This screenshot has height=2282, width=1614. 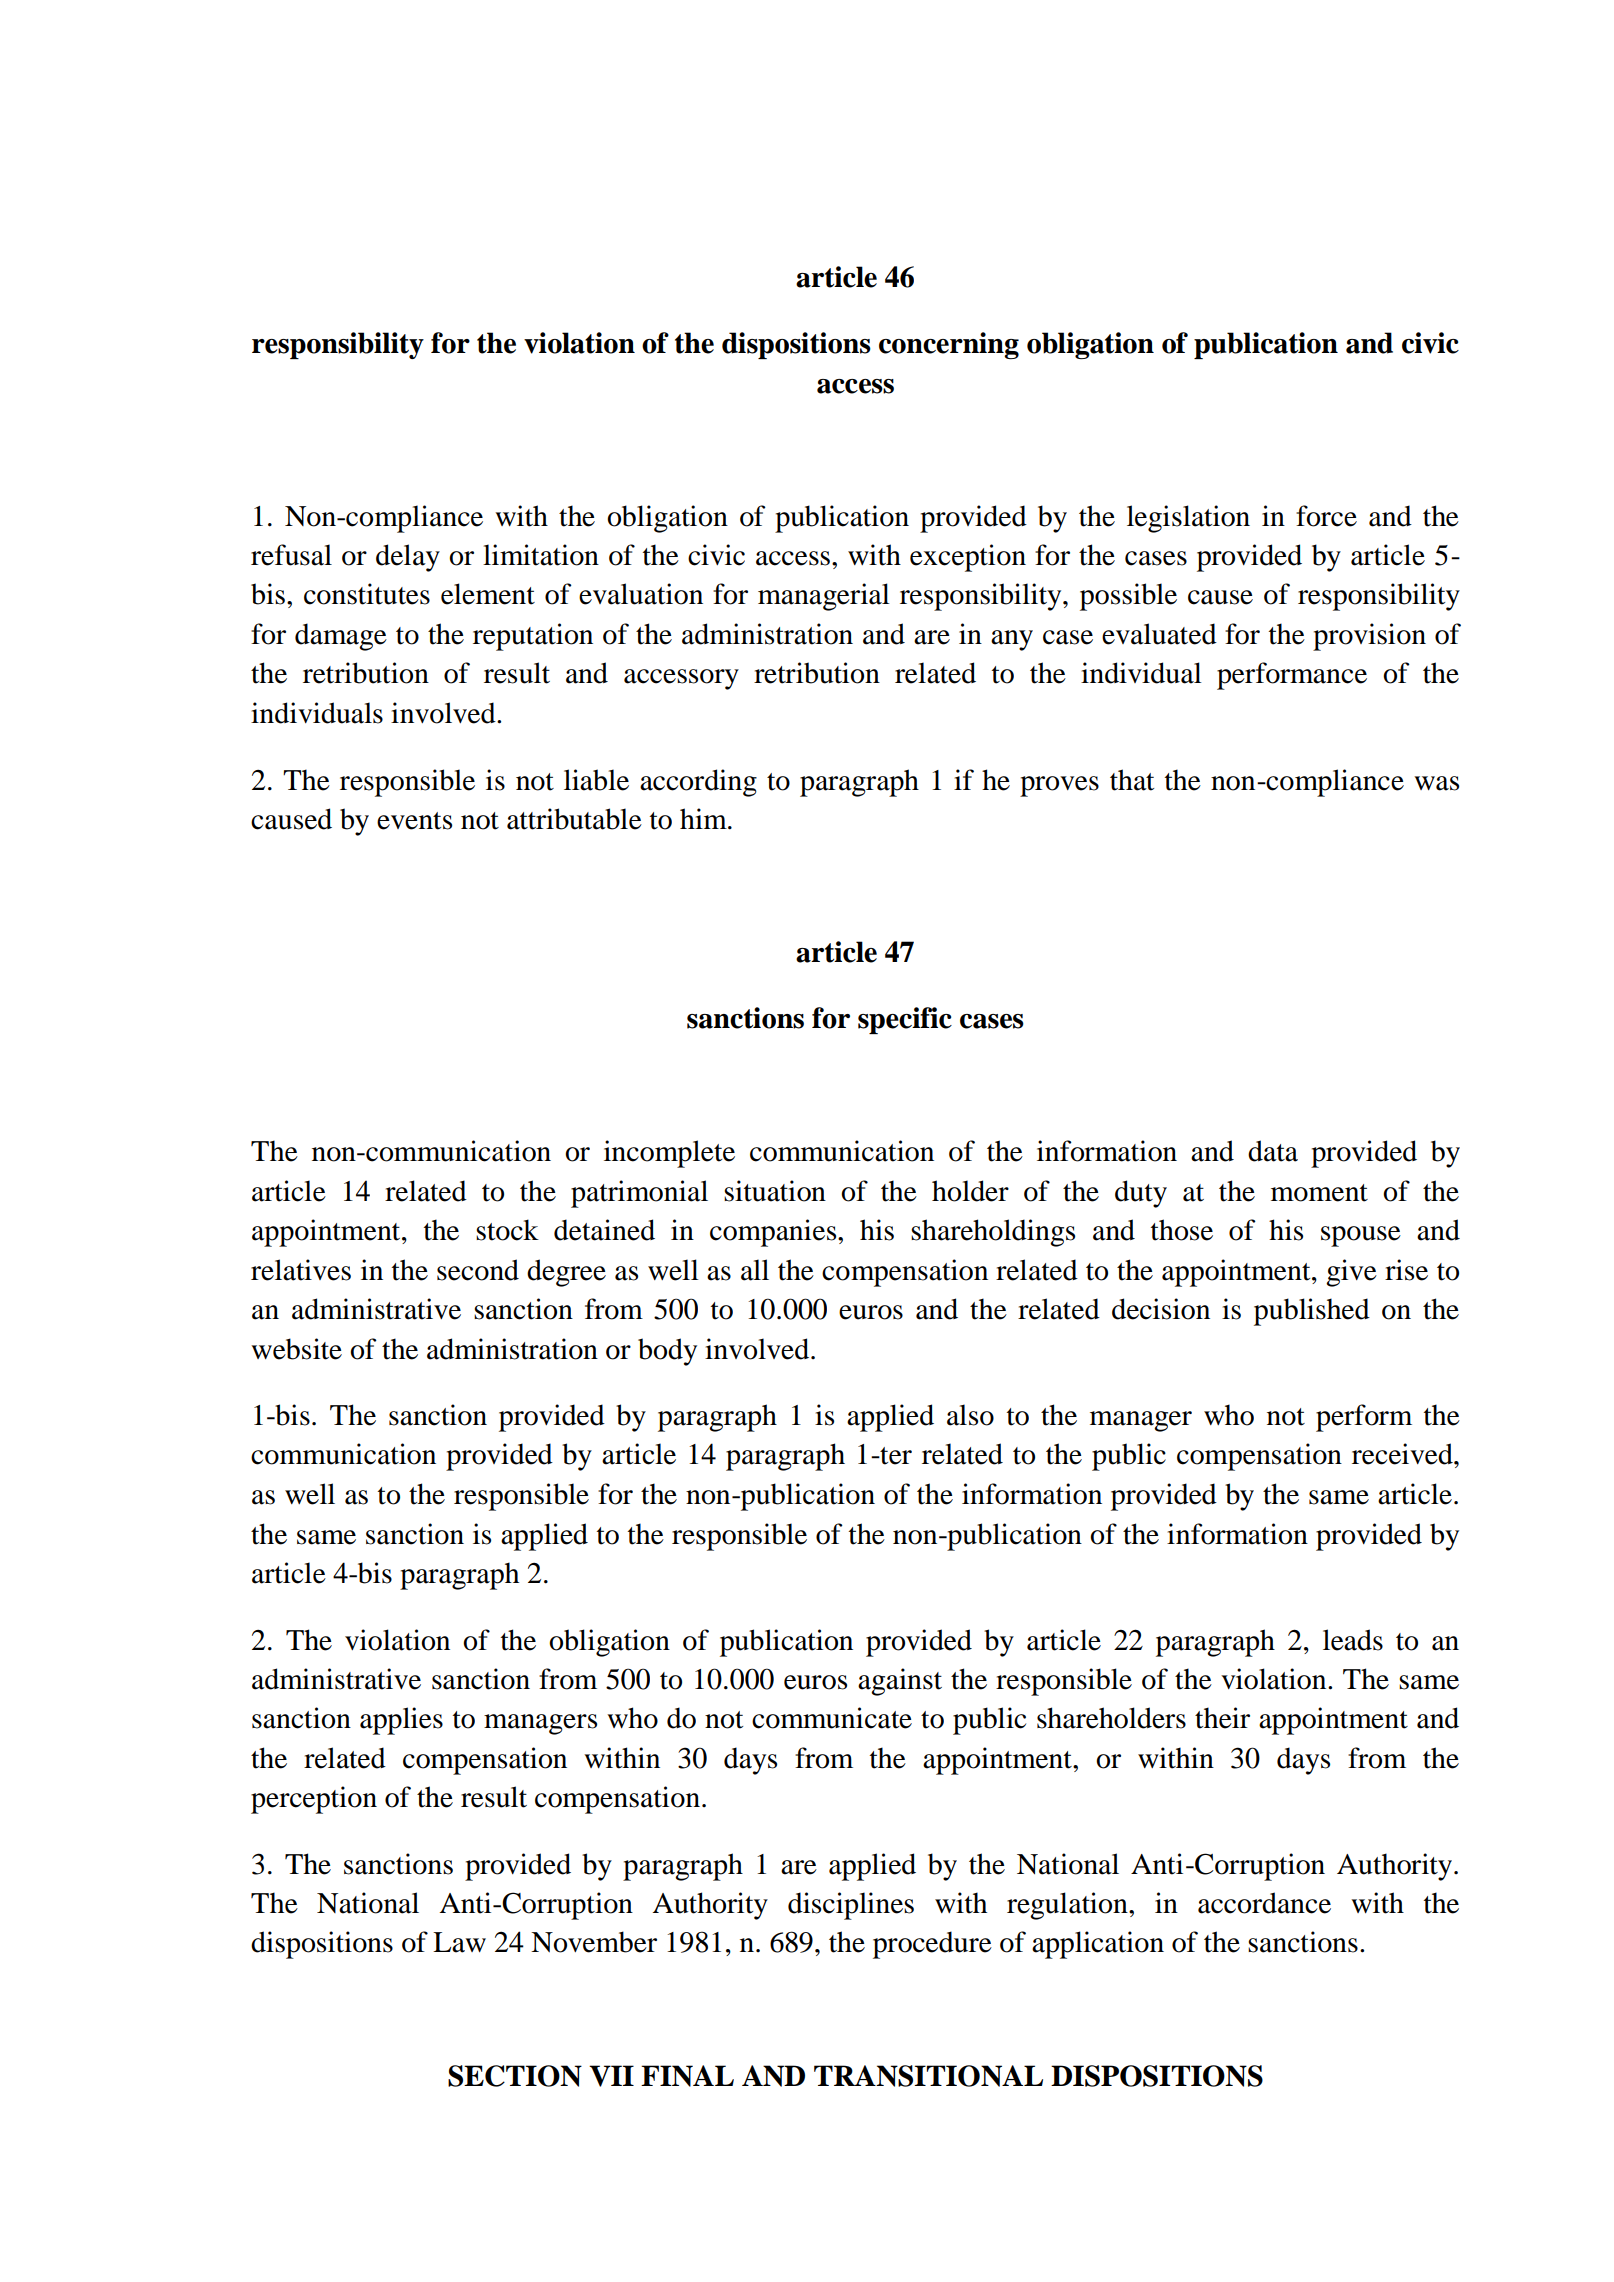 I want to click on moment, so click(x=1319, y=1193).
